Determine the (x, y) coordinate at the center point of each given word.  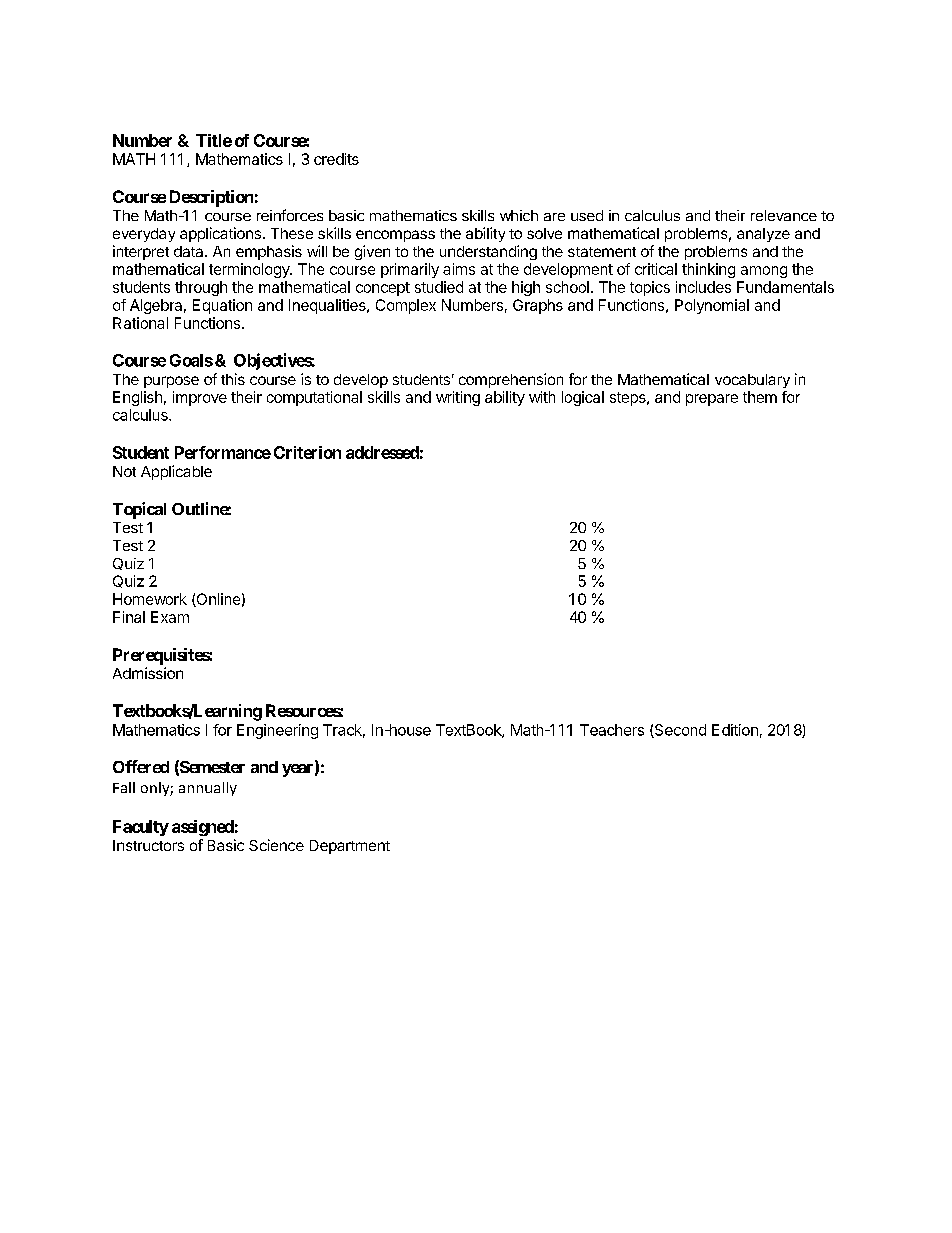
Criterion (307, 452)
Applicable (176, 472)
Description (211, 198)
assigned (203, 828)
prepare (712, 400)
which (519, 215)
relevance (784, 215)
